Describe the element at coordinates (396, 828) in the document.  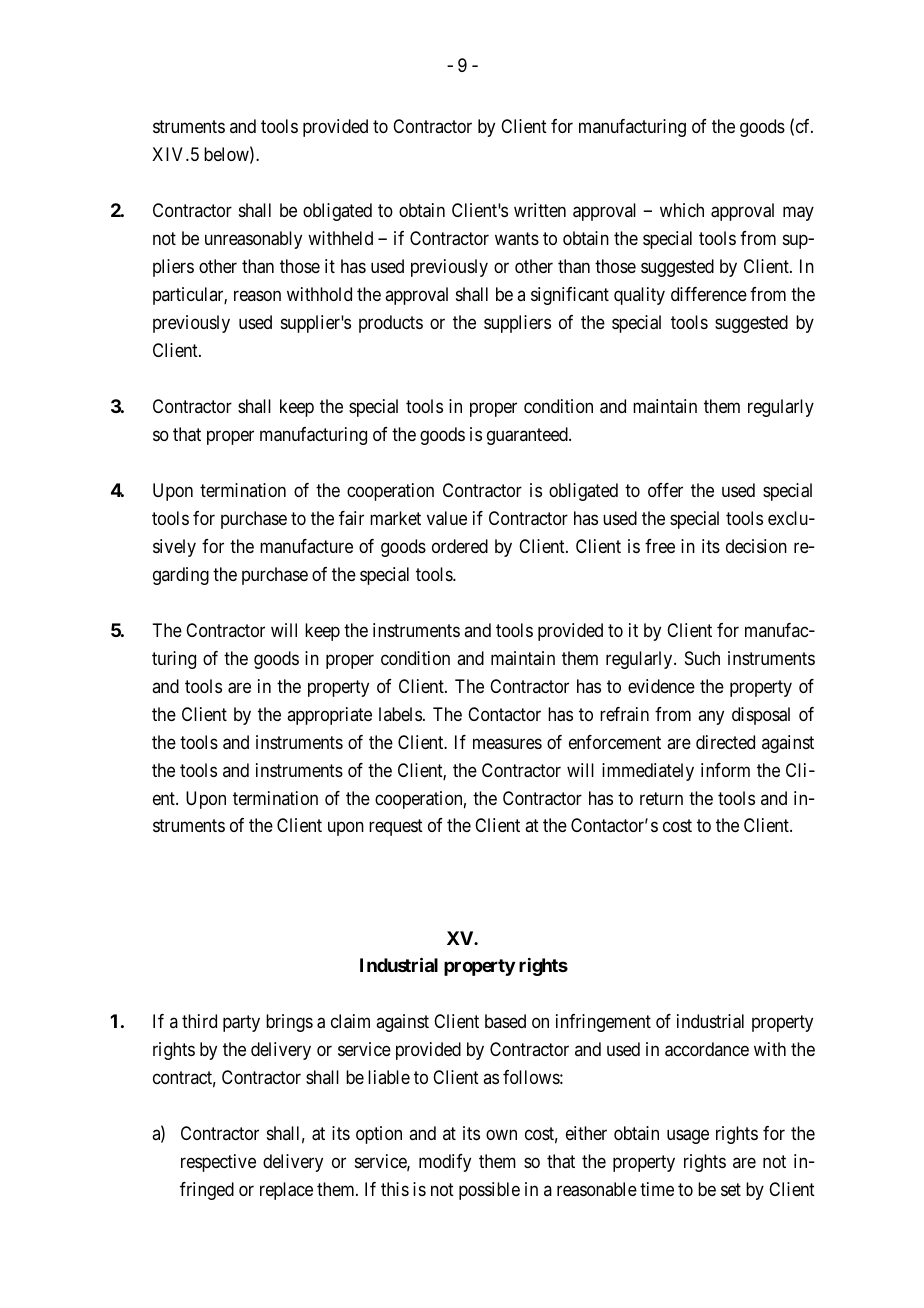
I see `request` at that location.
